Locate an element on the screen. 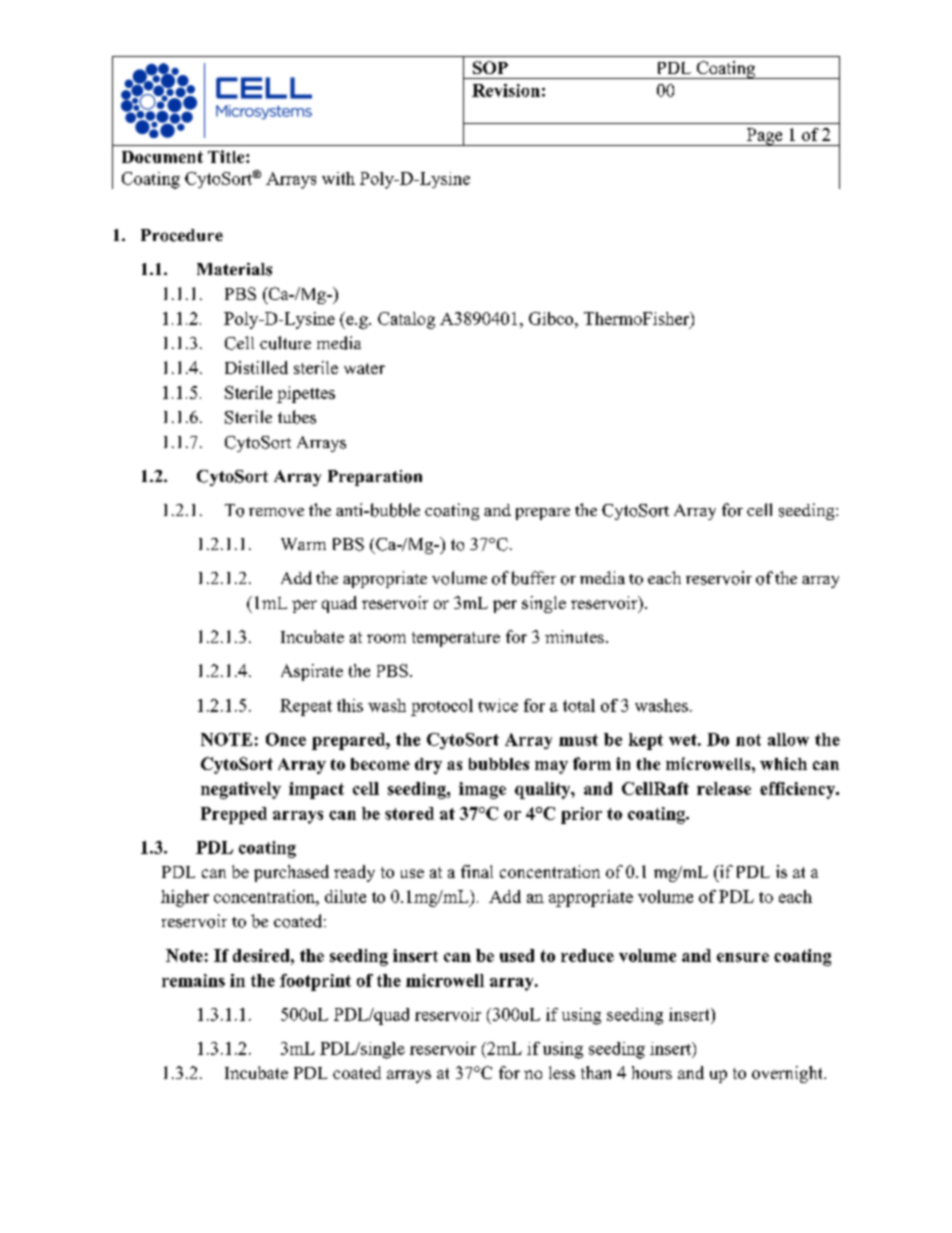 Image resolution: width=952 pixels, height=1233 pixels. Revision is located at coordinates (506, 90).
